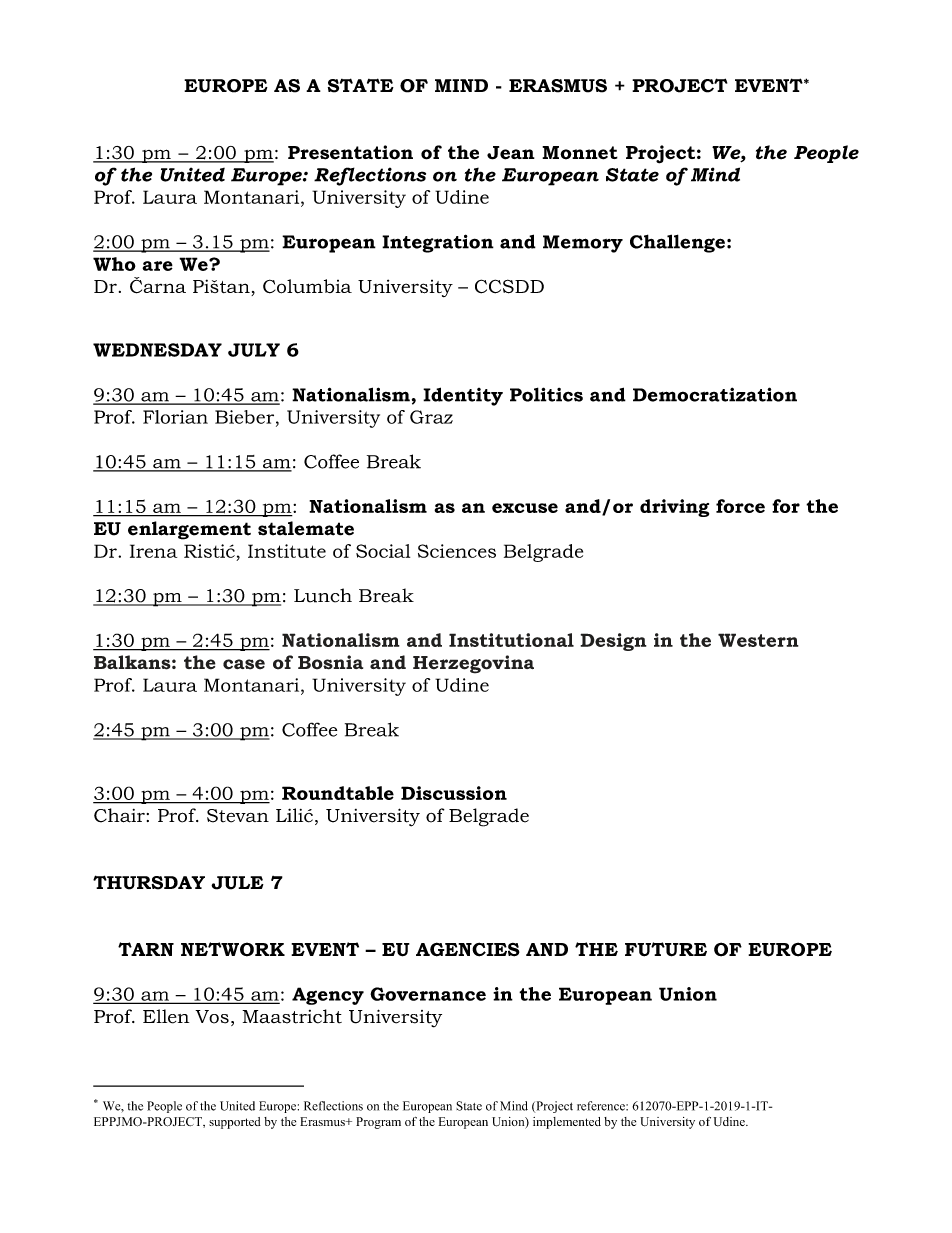 Image resolution: width=952 pixels, height=1233 pixels. What do you see at coordinates (378, 1123) in the image?
I see `Program` at bounding box center [378, 1123].
